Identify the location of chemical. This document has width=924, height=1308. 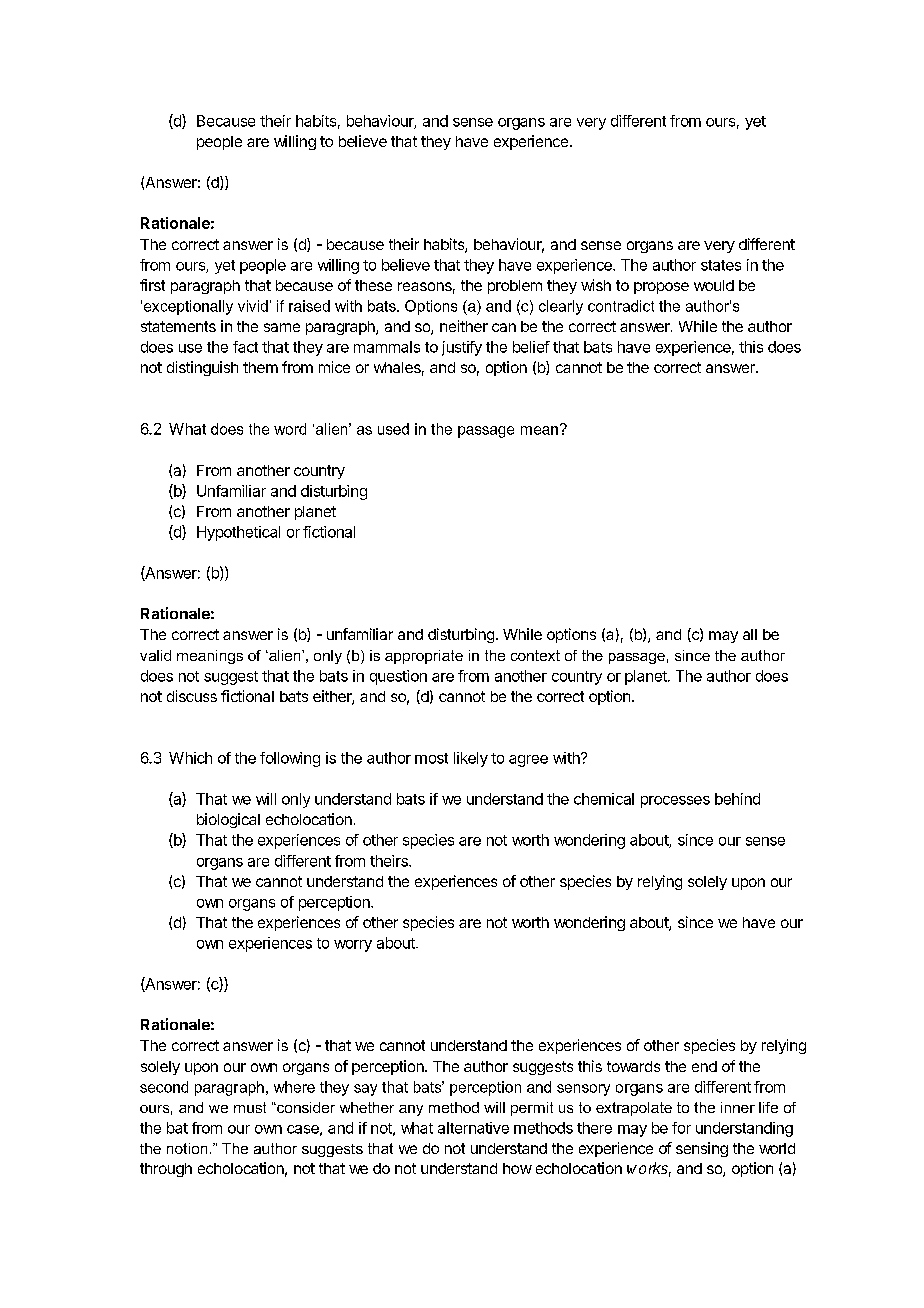
(604, 799).
